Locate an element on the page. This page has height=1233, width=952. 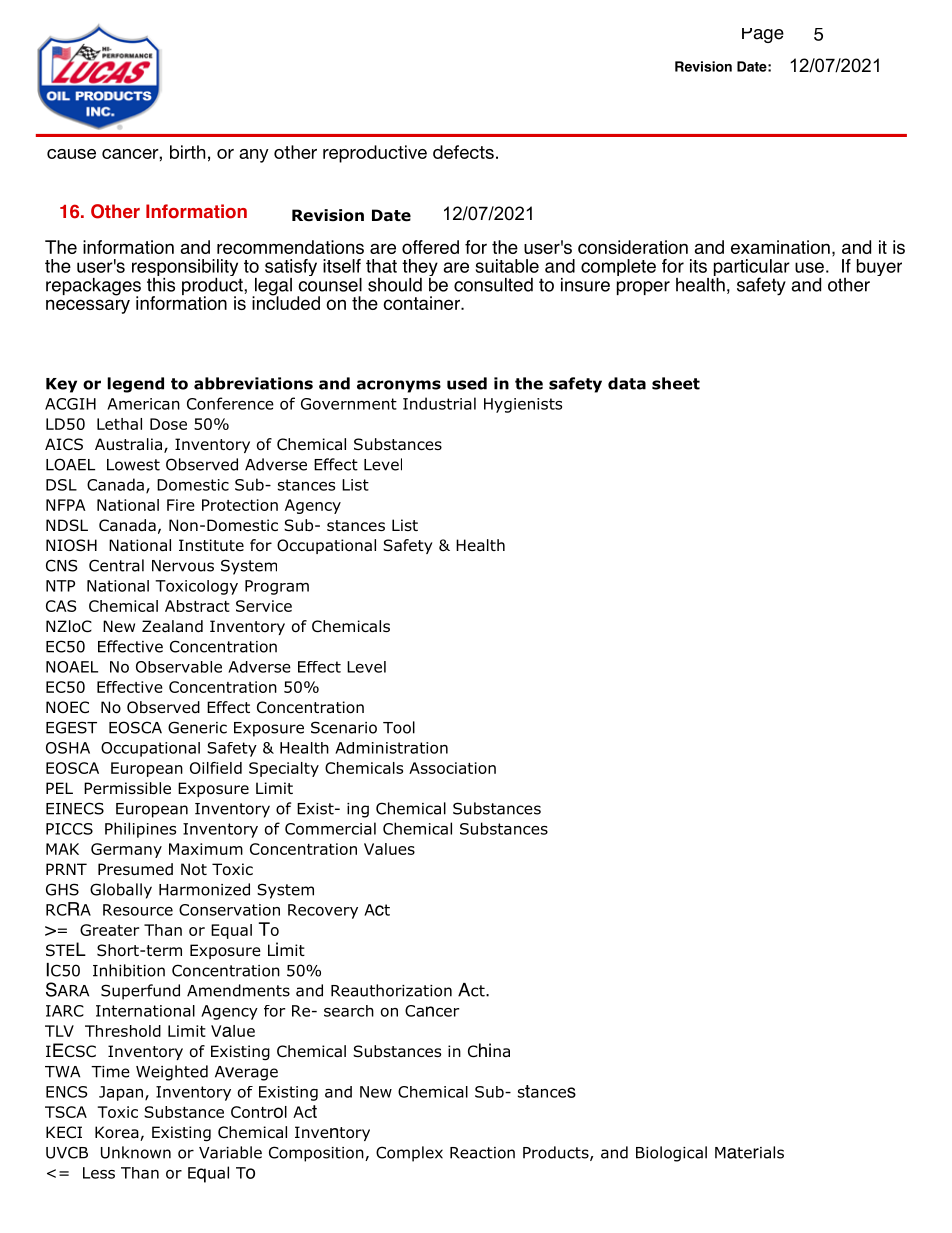
Tool is located at coordinates (399, 727).
